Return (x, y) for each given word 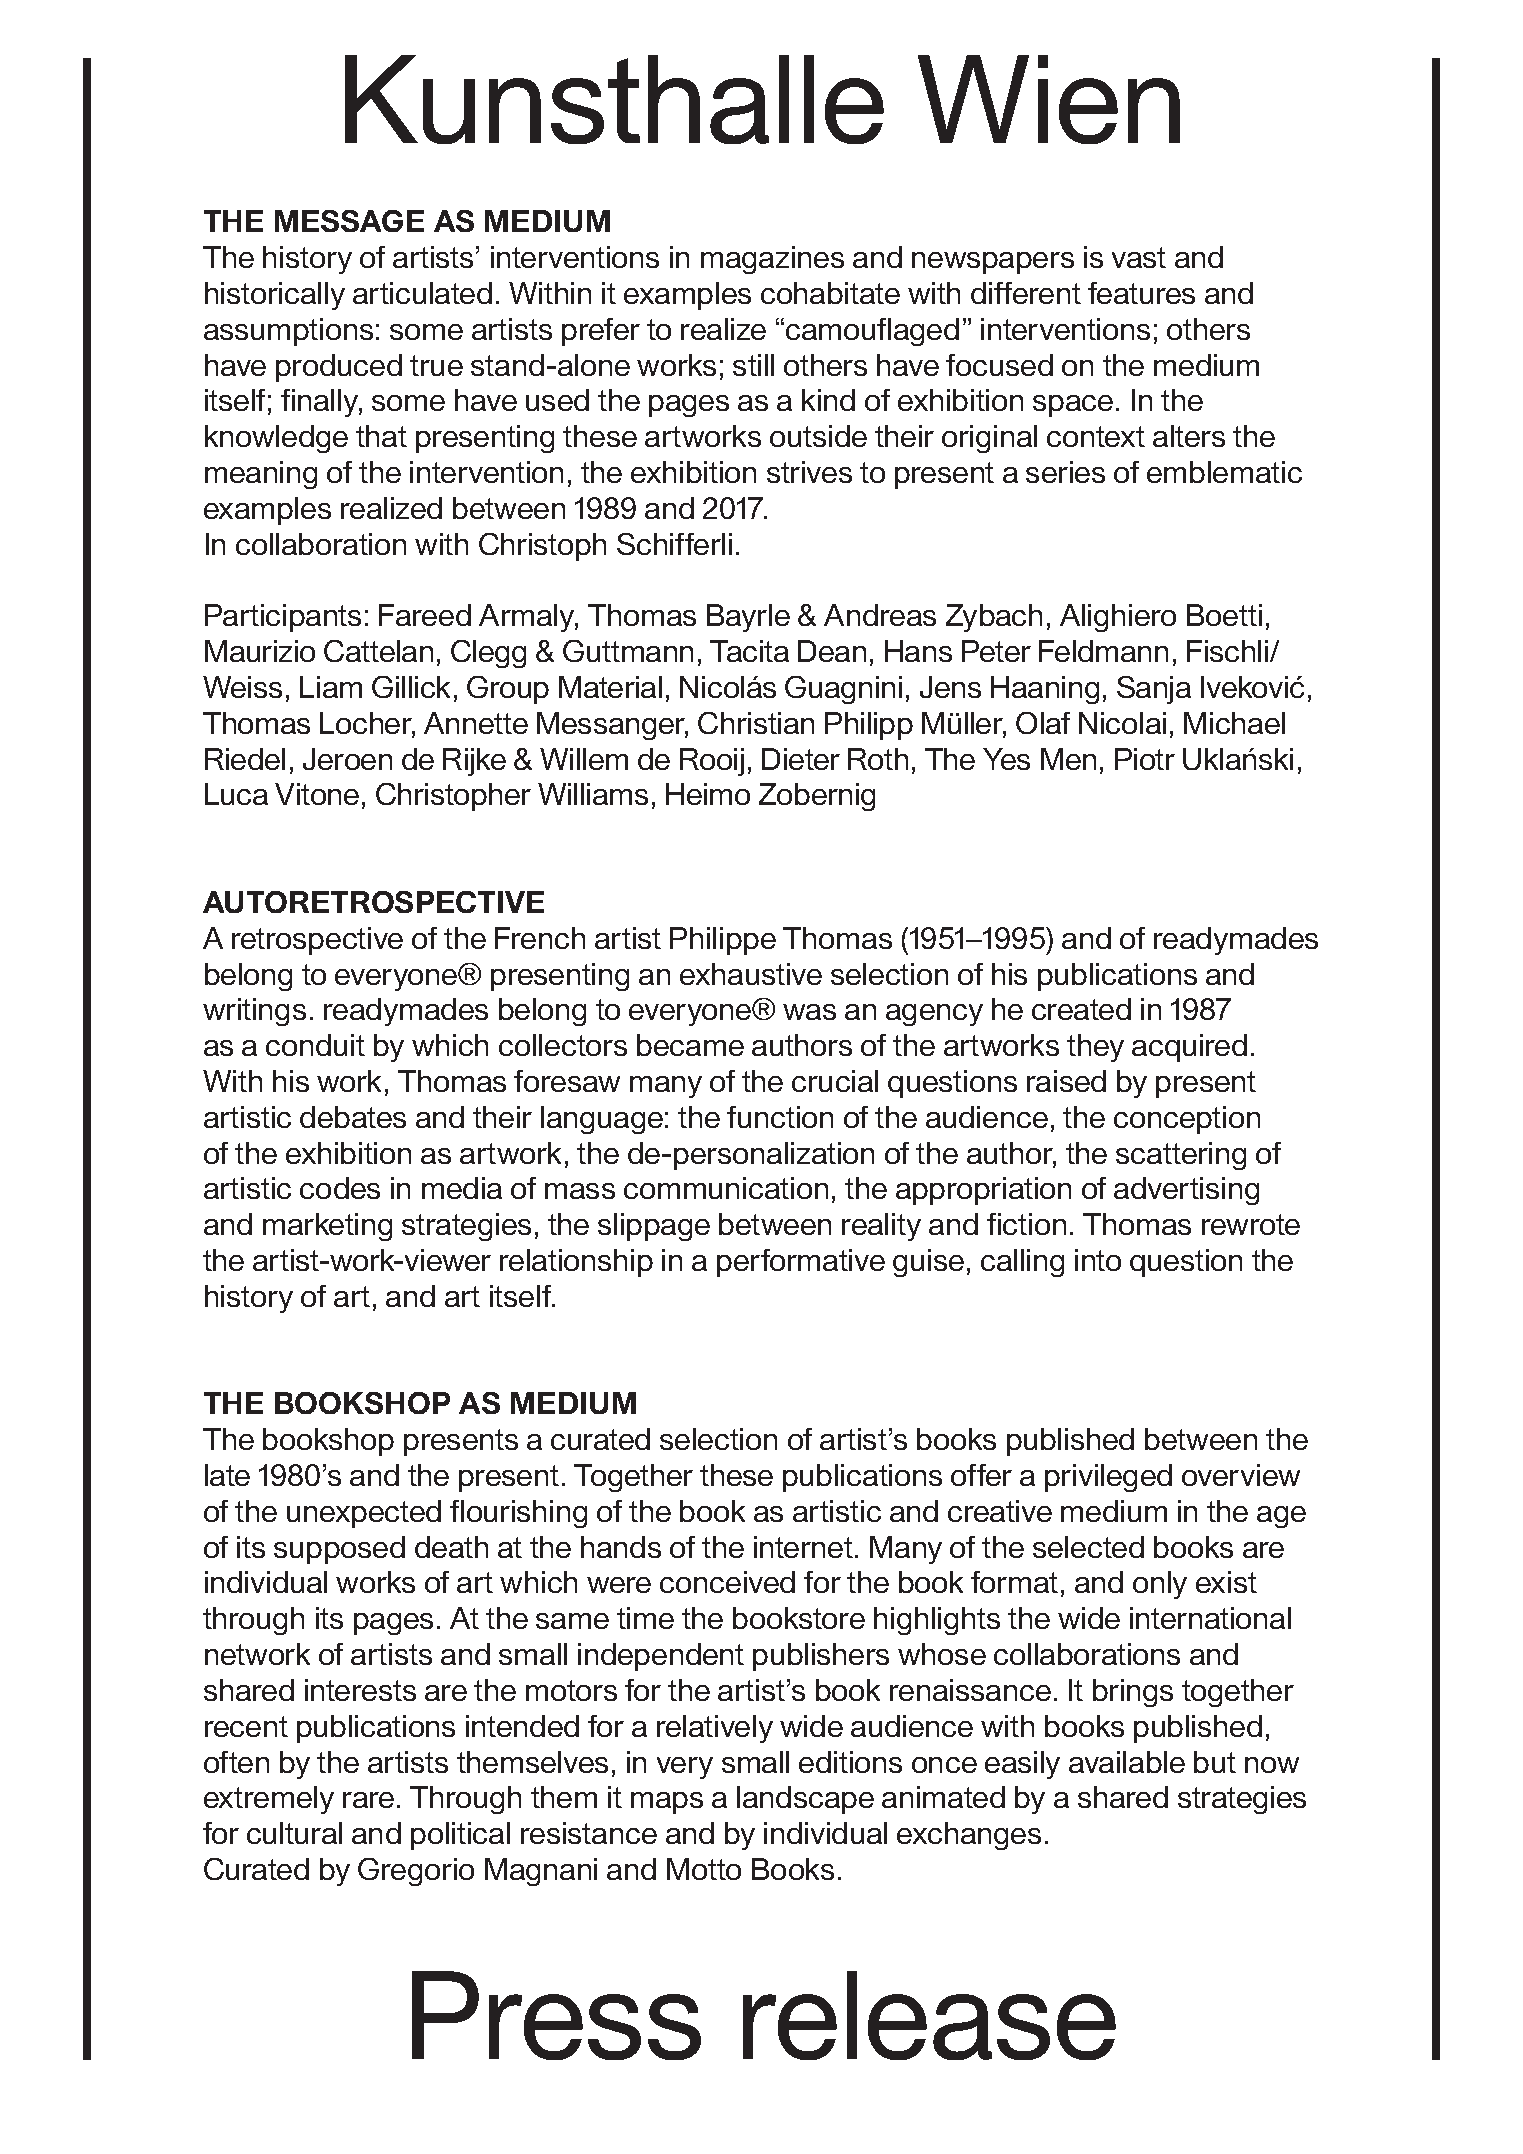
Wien (1049, 99)
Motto (704, 1869)
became (690, 1045)
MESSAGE (349, 221)
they (1095, 1048)
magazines (772, 260)
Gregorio (416, 1872)
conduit (315, 1045)
